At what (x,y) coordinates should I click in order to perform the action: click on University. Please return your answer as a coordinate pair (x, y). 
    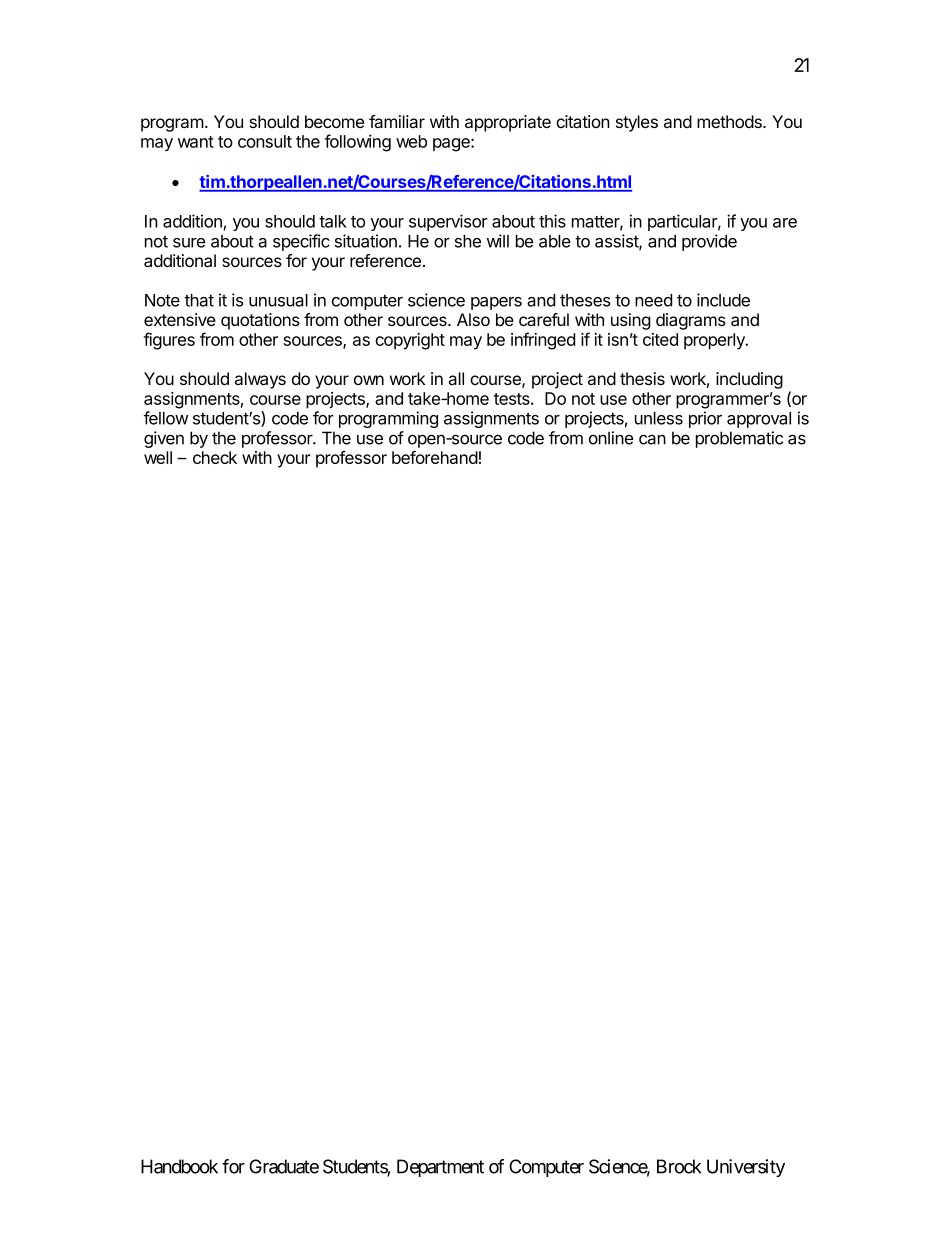
    Looking at the image, I should click on (746, 1168).
